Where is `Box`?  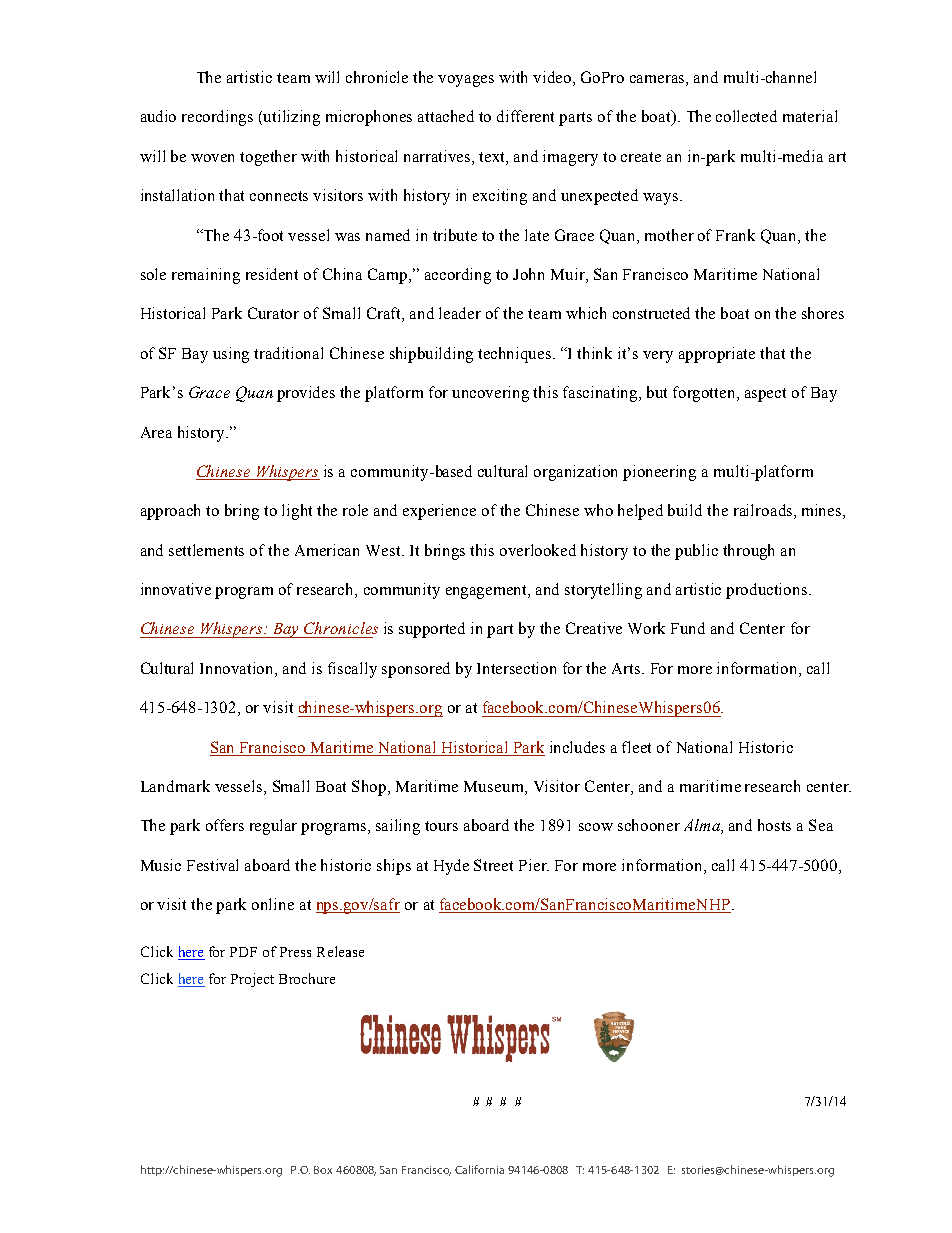 Box is located at coordinates (323, 1170).
